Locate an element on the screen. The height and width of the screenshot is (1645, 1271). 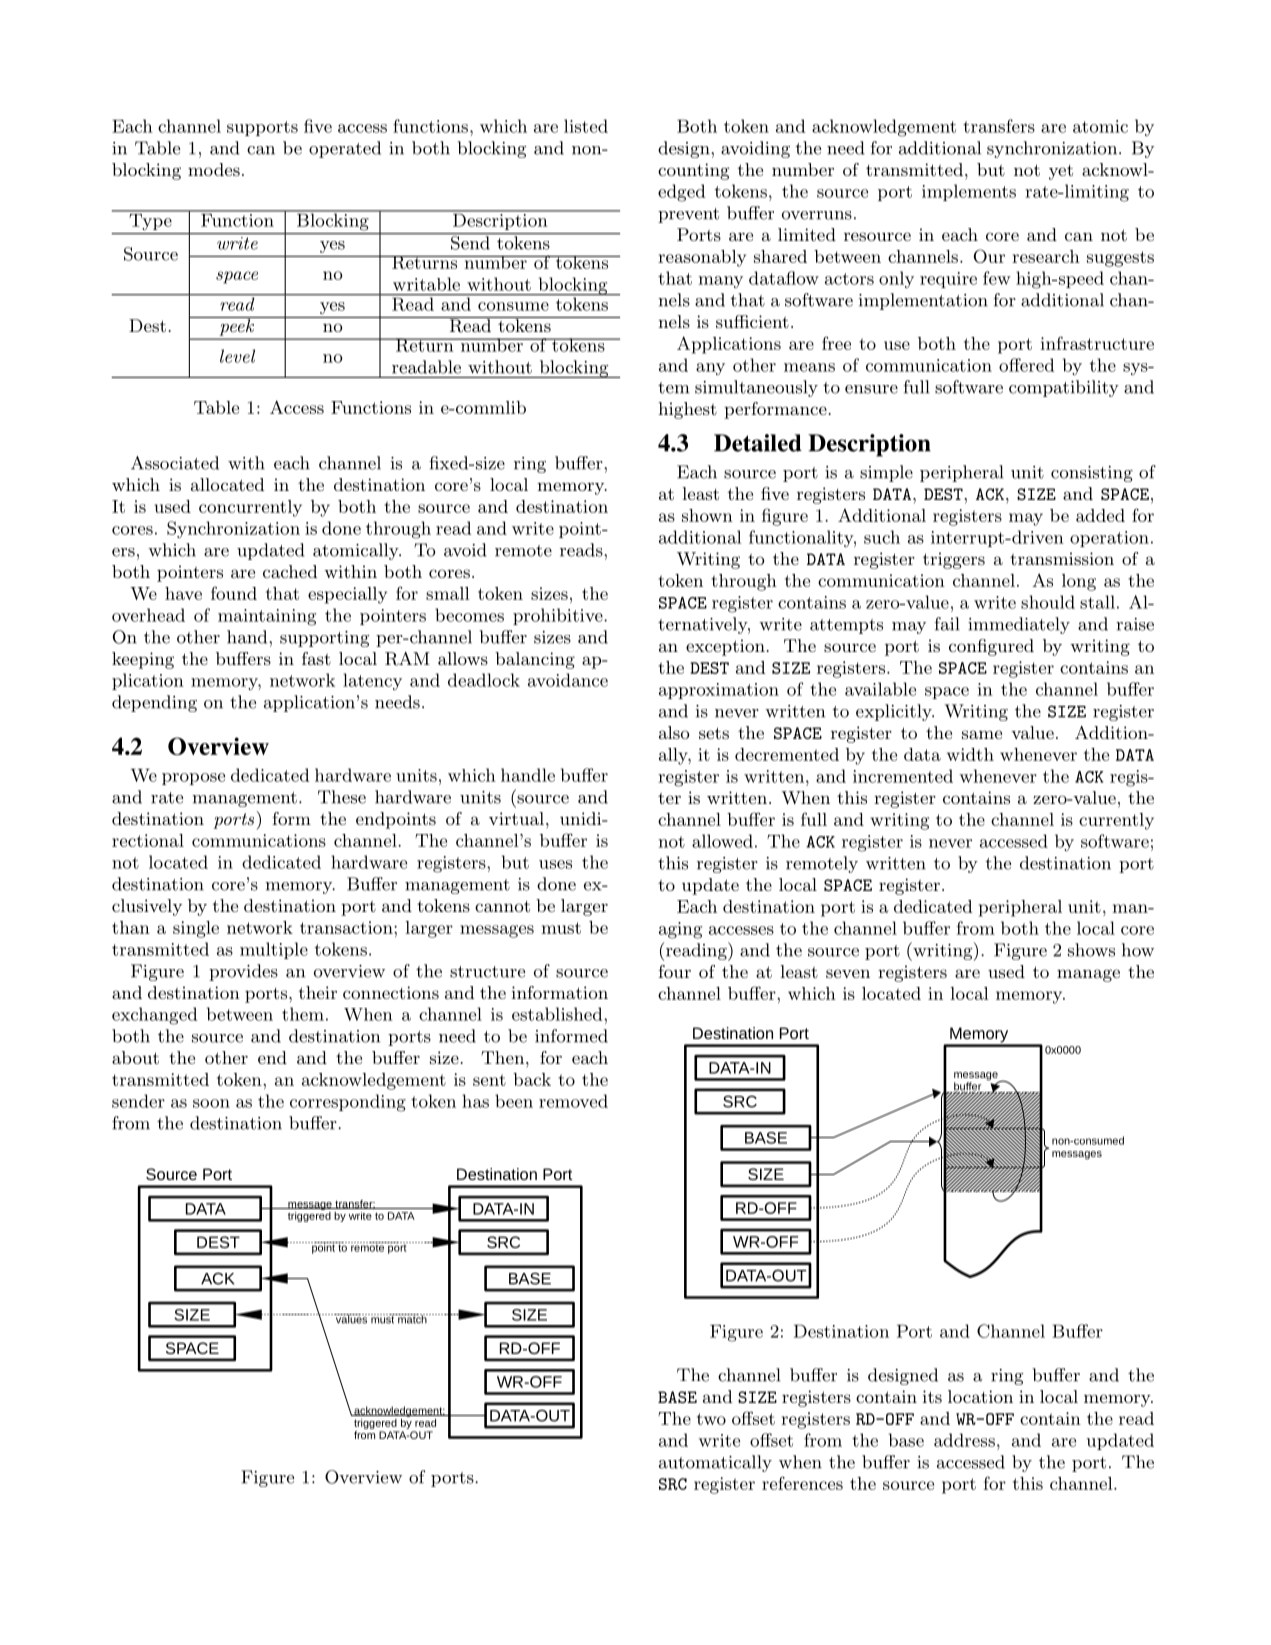
shown is located at coordinates (707, 515).
